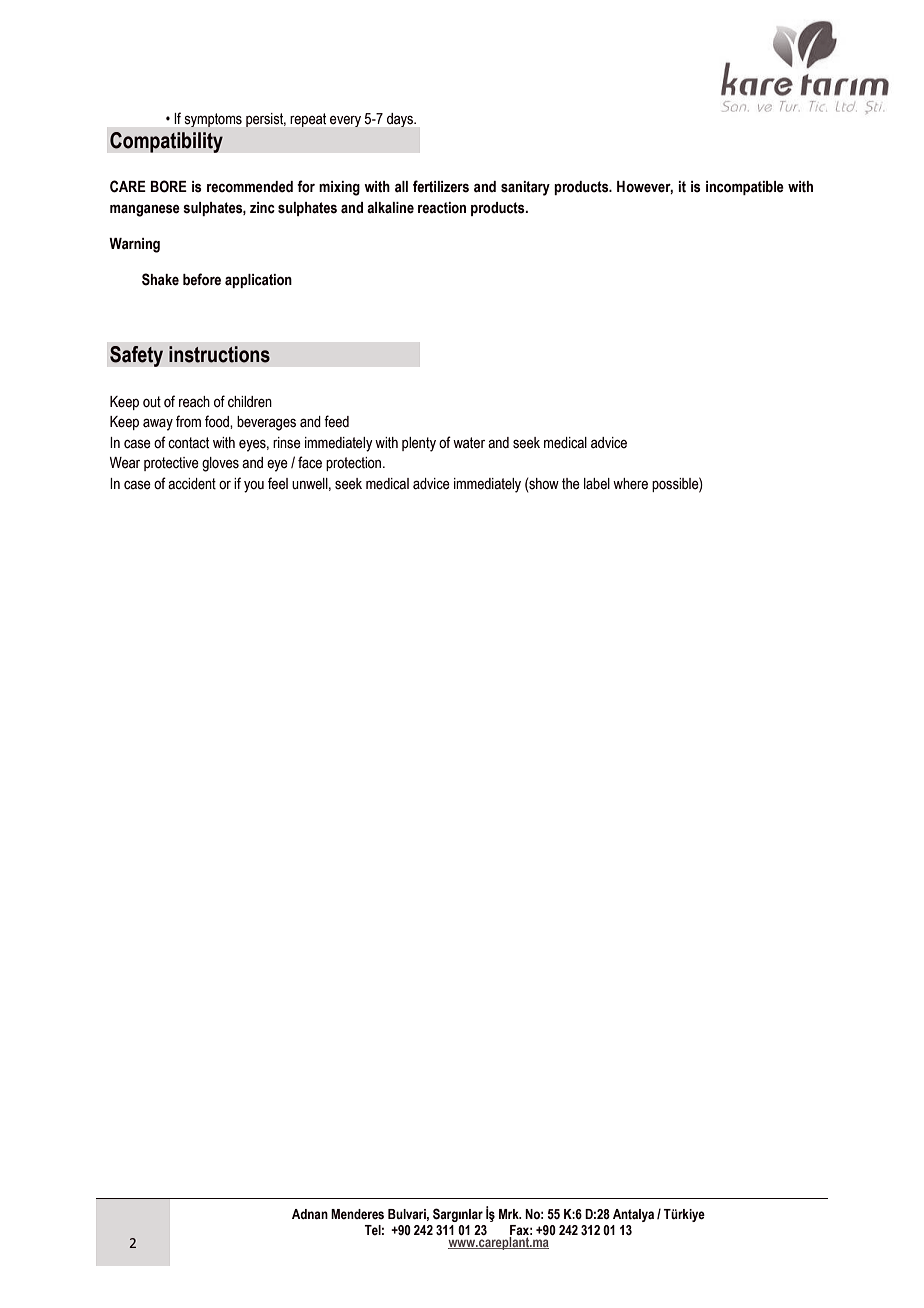 The height and width of the screenshot is (1308, 924). Describe the element at coordinates (745, 188) in the screenshot. I see `incompatible` at that location.
